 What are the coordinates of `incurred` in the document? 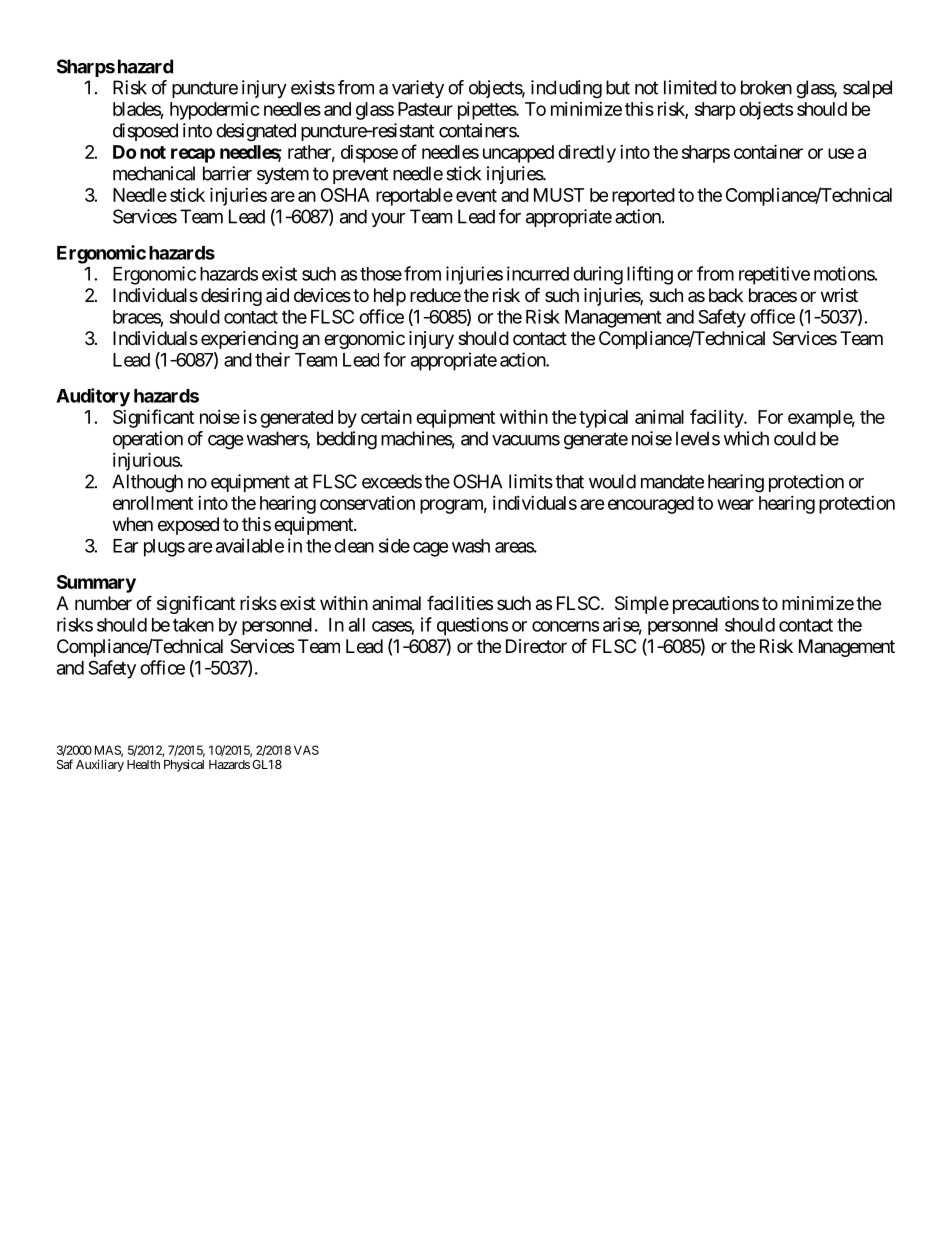 It's located at (538, 273).
